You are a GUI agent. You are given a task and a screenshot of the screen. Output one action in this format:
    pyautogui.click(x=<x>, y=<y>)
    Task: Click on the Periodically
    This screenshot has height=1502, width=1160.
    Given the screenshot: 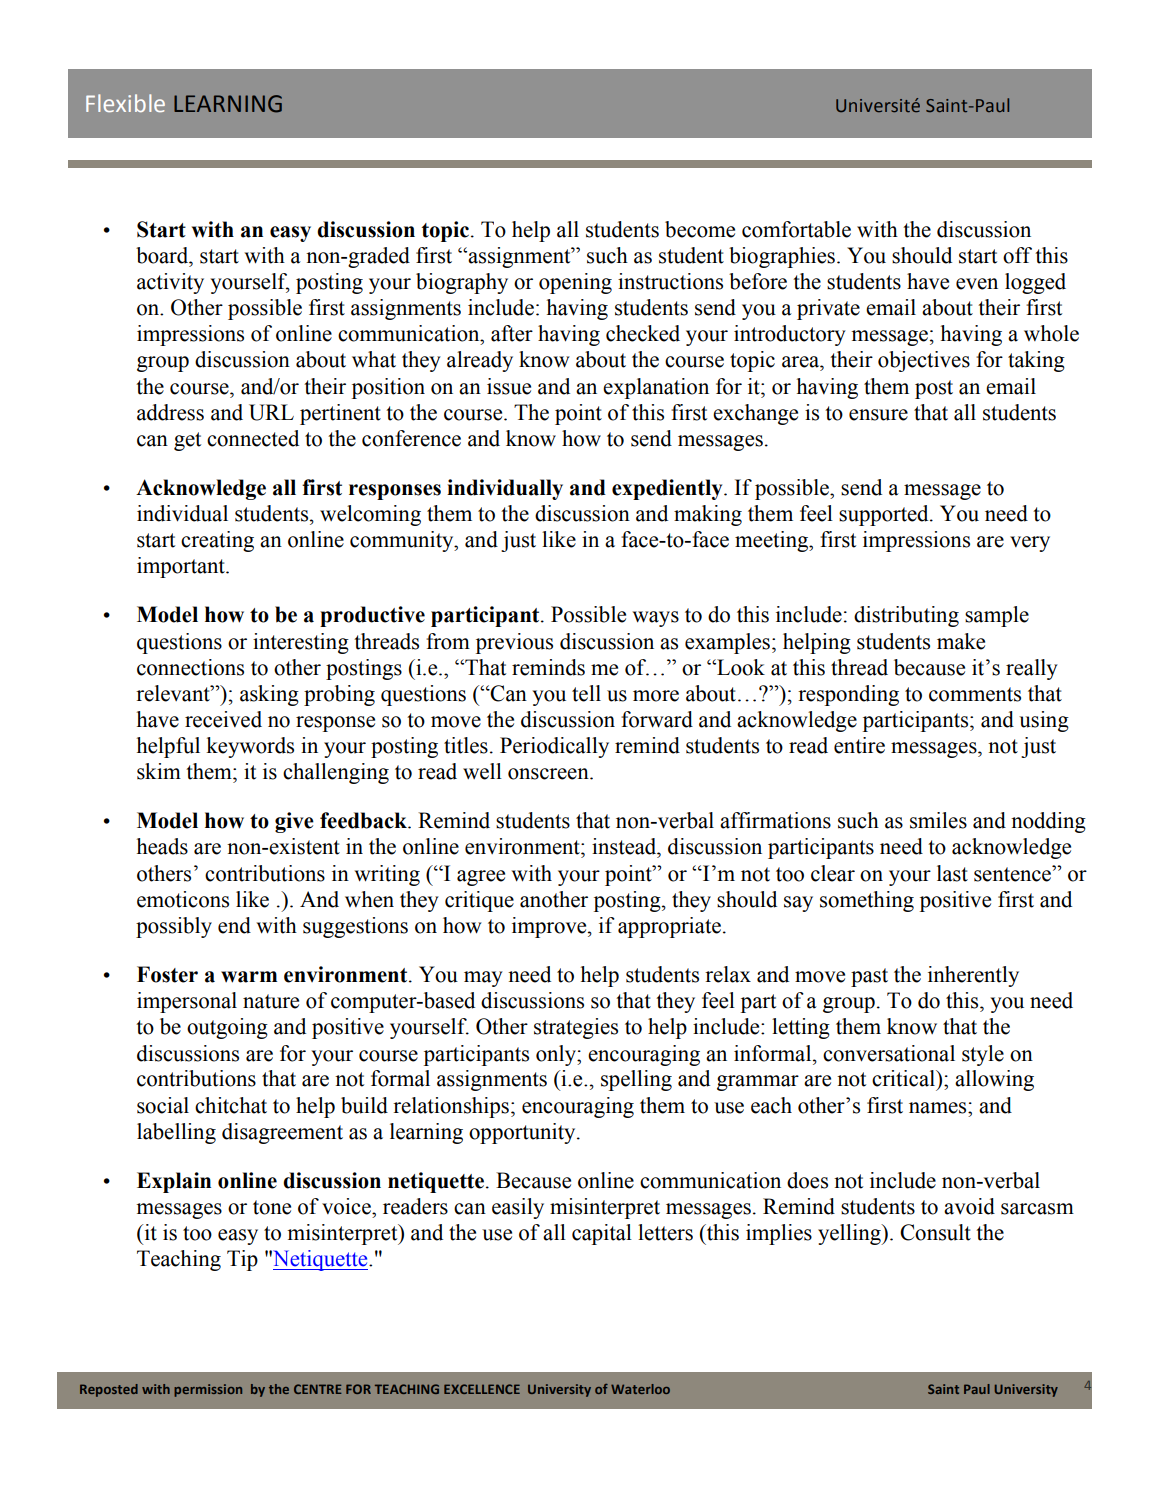 What is the action you would take?
    pyautogui.click(x=554, y=747)
